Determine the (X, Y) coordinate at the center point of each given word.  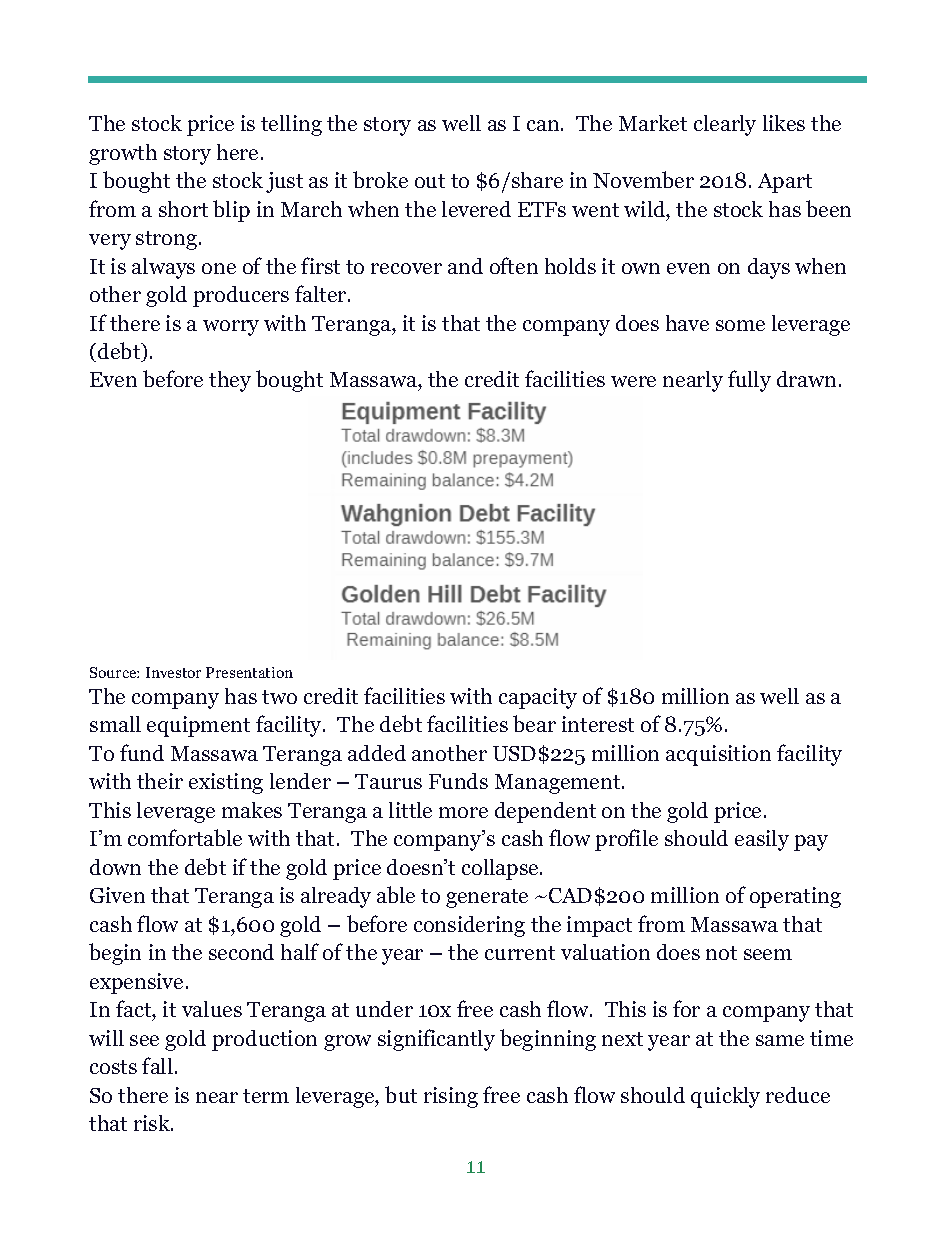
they (230, 381)
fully (749, 381)
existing (226, 783)
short (183, 209)
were (633, 381)
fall (157, 1065)
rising (451, 1097)
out (430, 181)
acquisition (718, 755)
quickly (725, 1097)
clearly (725, 125)
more (463, 812)
